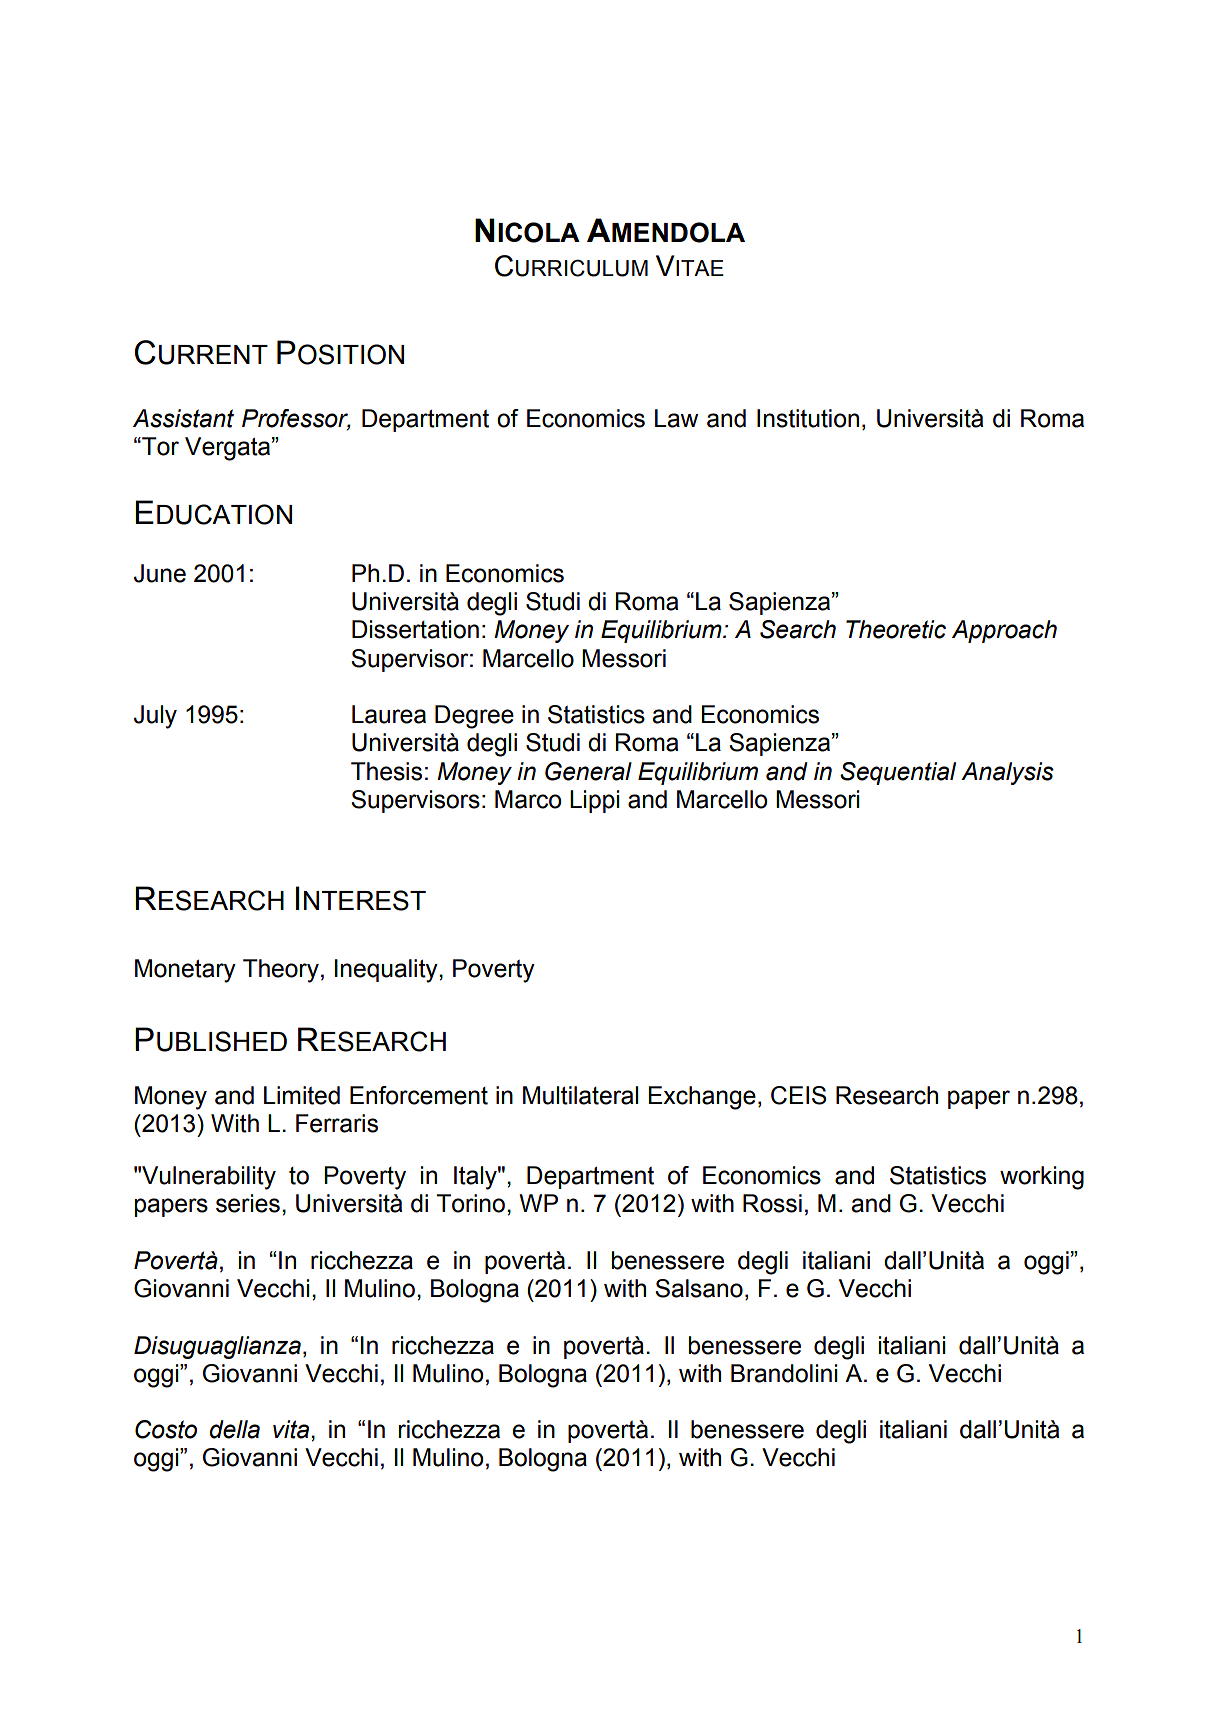  What do you see at coordinates (235, 1429) in the page?
I see `della` at bounding box center [235, 1429].
